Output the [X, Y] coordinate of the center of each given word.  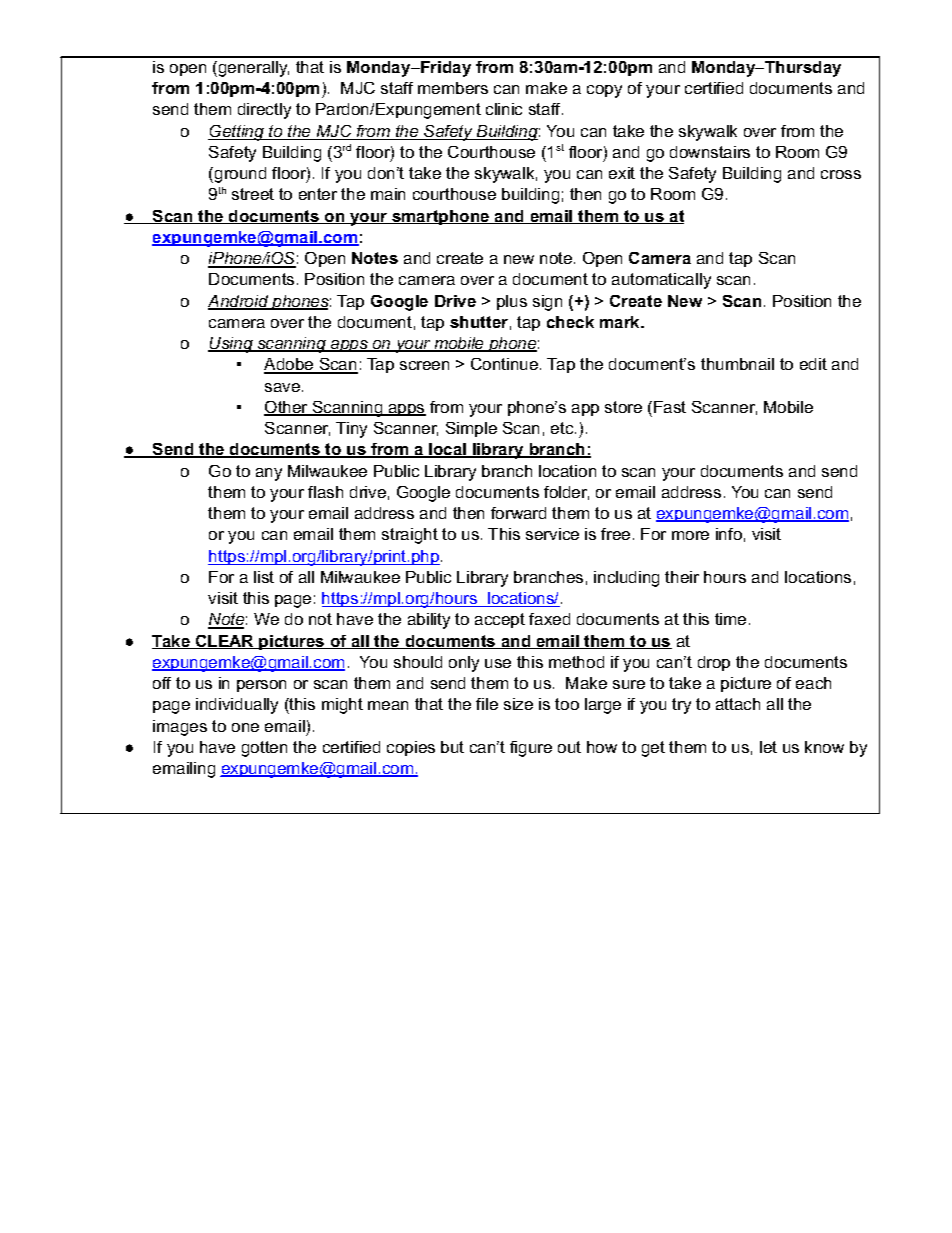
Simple [471, 429]
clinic [504, 109]
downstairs [710, 152]
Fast [670, 407]
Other [287, 408]
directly [264, 111]
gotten [264, 749]
